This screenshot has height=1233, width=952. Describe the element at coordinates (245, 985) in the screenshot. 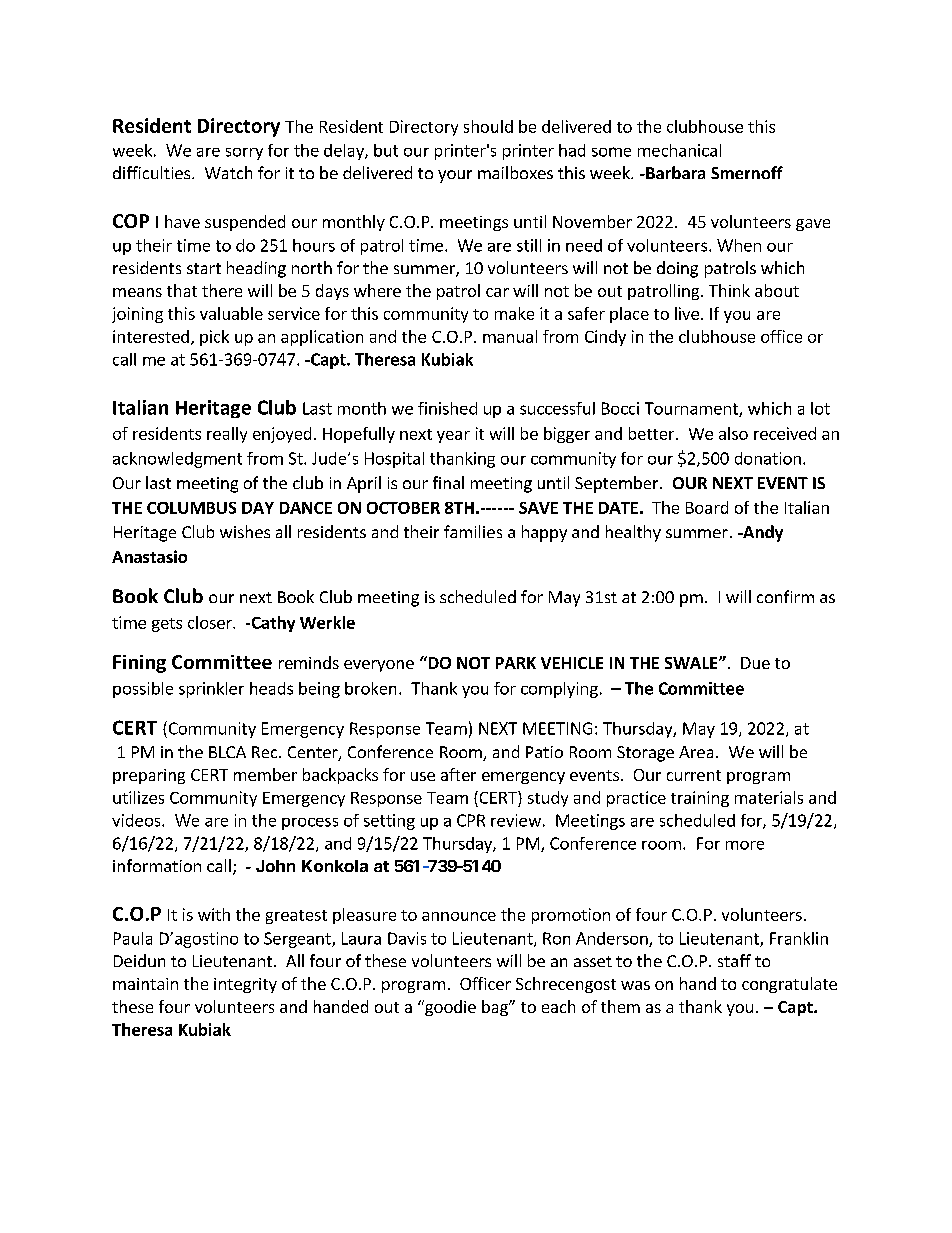

I see `integrity` at that location.
